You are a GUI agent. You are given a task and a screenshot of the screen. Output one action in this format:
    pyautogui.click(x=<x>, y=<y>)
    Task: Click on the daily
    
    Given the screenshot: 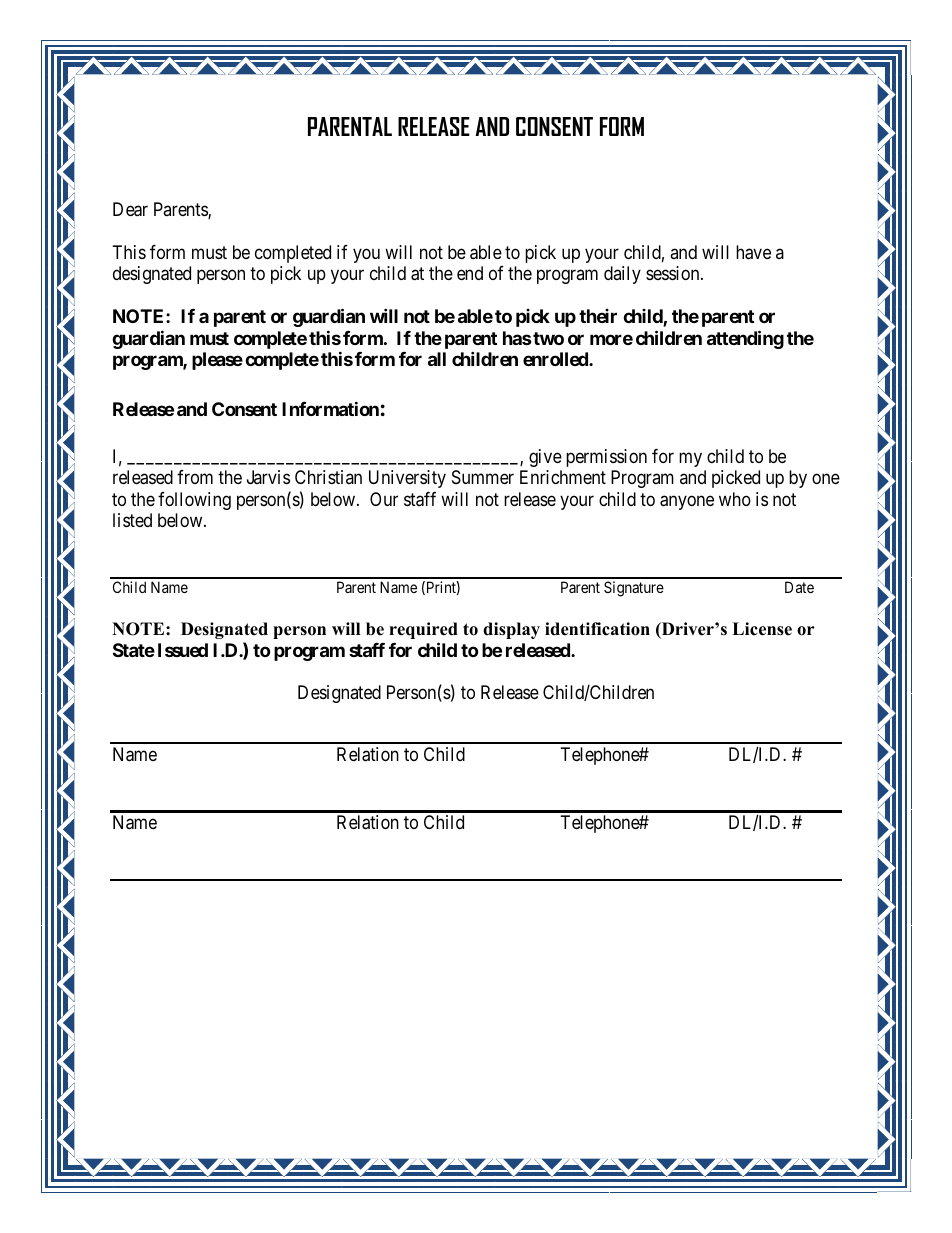 What is the action you would take?
    pyautogui.click(x=622, y=275)
